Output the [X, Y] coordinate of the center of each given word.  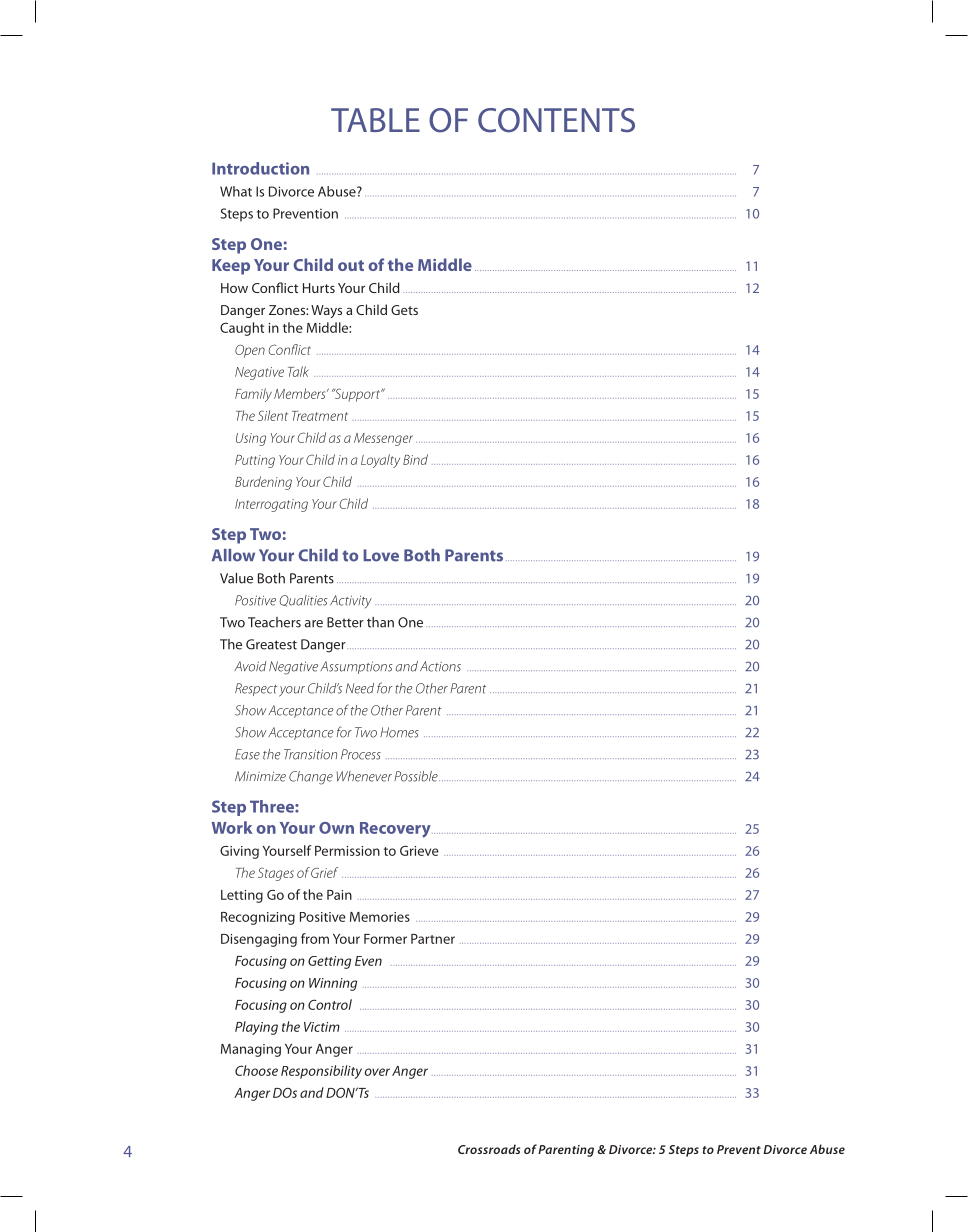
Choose [256, 1070]
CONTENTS [556, 120]
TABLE [375, 120]
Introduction [260, 168]
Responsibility [321, 1072]
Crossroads [489, 1149]
